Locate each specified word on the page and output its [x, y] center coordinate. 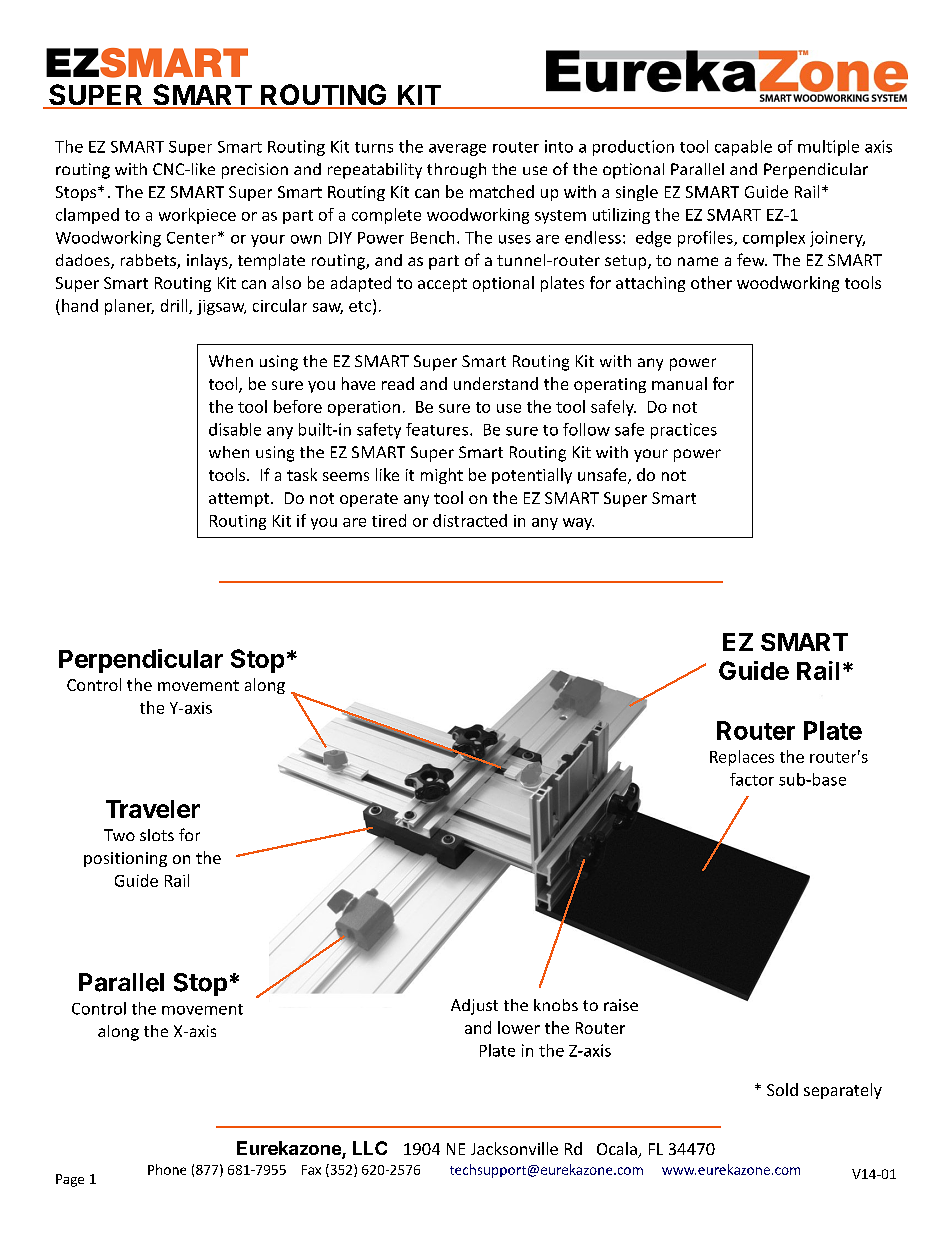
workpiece [197, 216]
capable [743, 148]
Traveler [153, 809]
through [456, 171]
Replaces [742, 758]
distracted [470, 520]
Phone [167, 1169]
